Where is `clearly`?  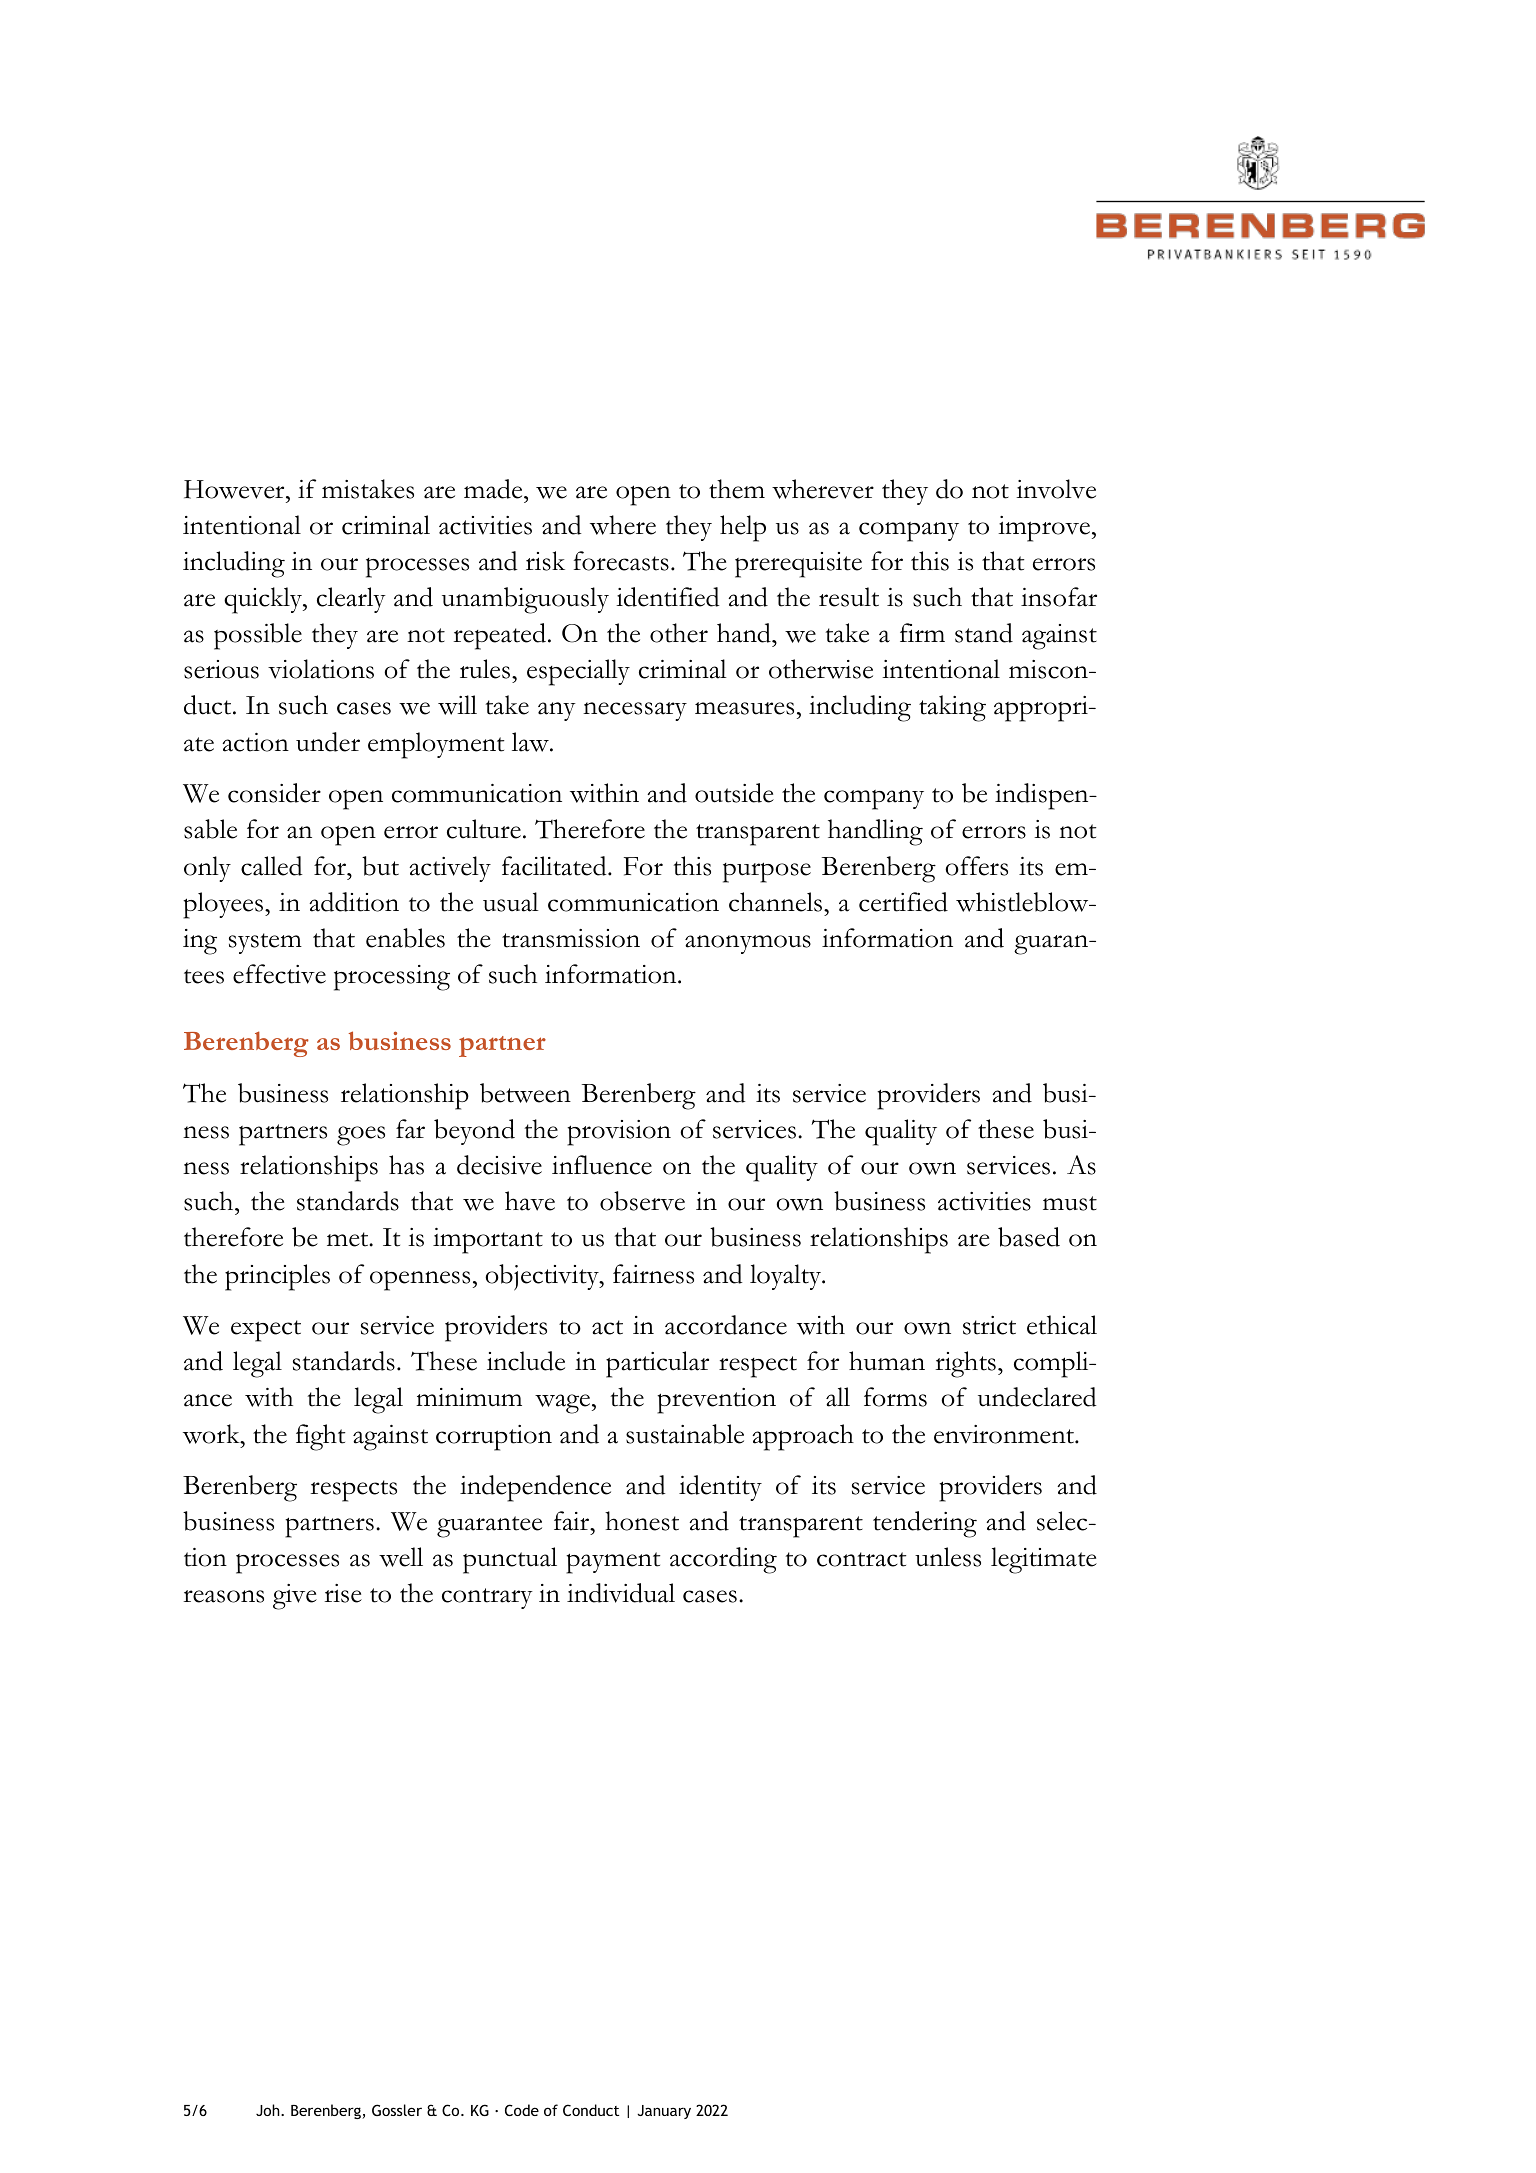 clearly is located at coordinates (351, 600).
